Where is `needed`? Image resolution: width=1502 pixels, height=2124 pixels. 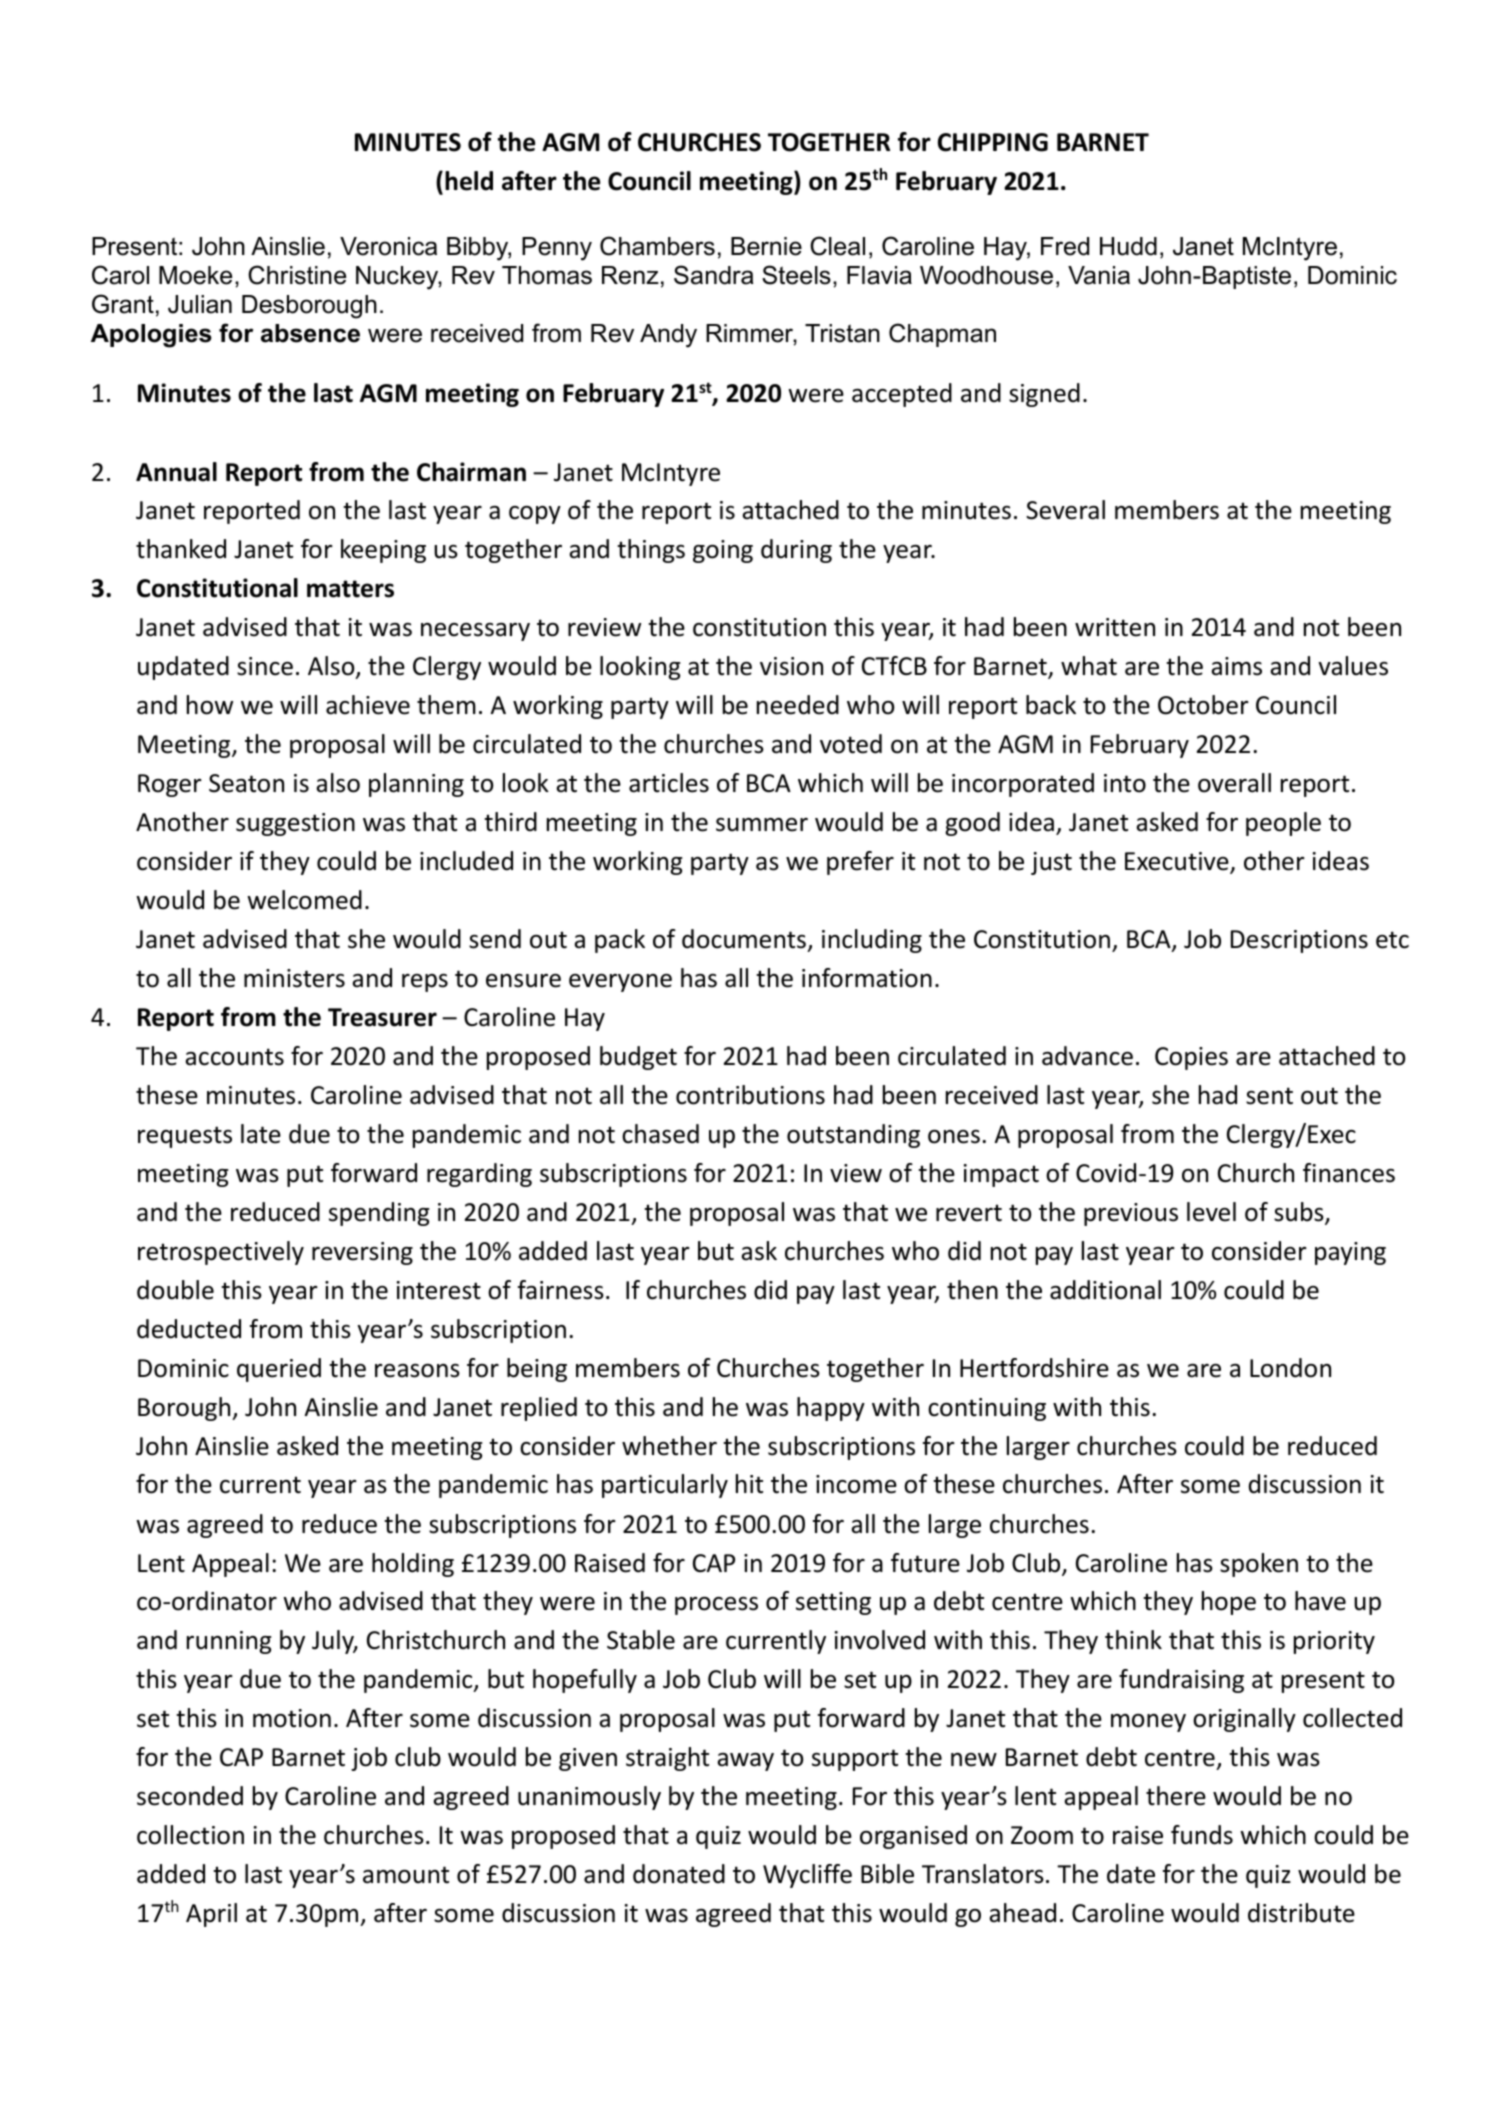 needed is located at coordinates (798, 705).
